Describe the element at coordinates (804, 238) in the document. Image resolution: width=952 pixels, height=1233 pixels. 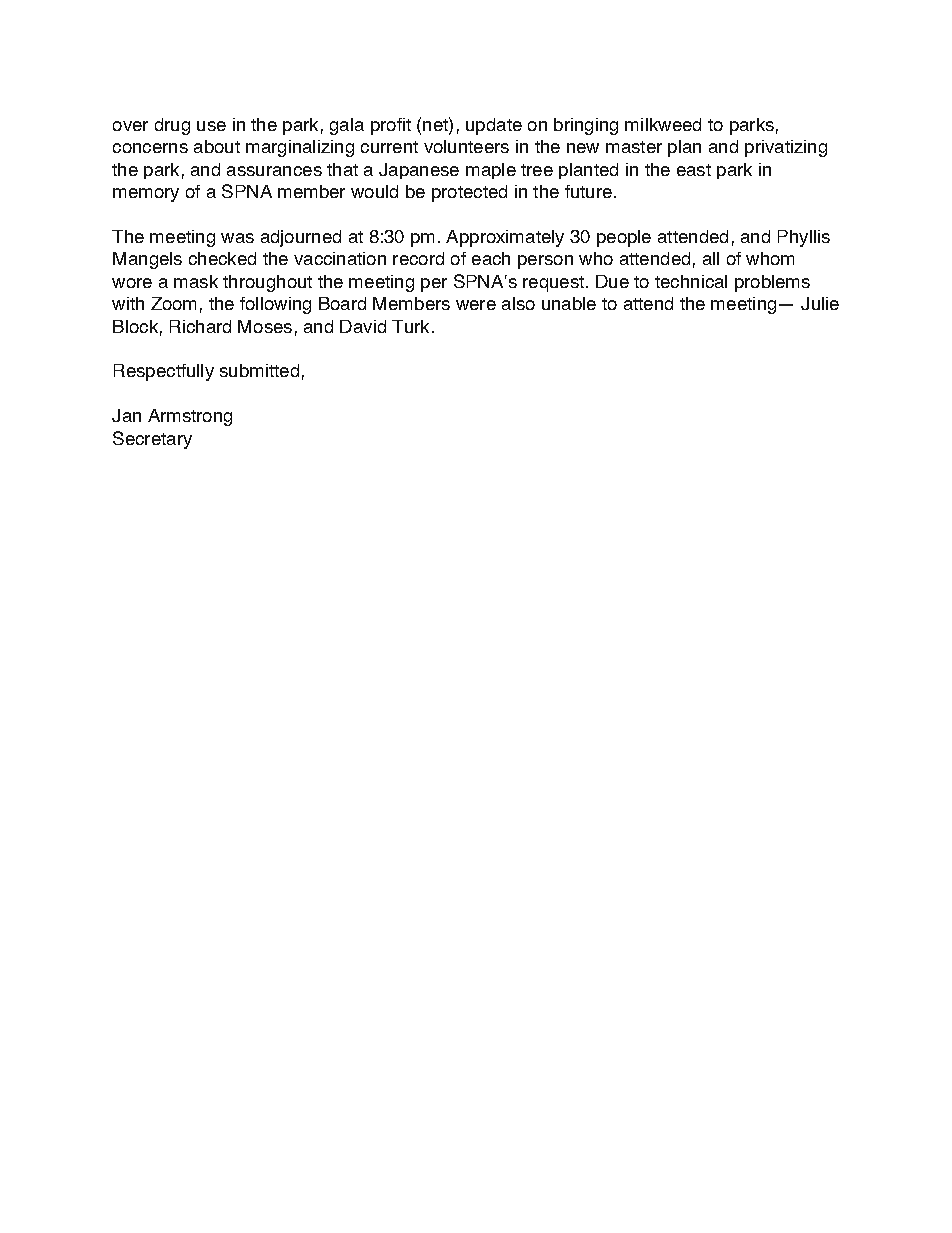
I see `Phyllis` at that location.
